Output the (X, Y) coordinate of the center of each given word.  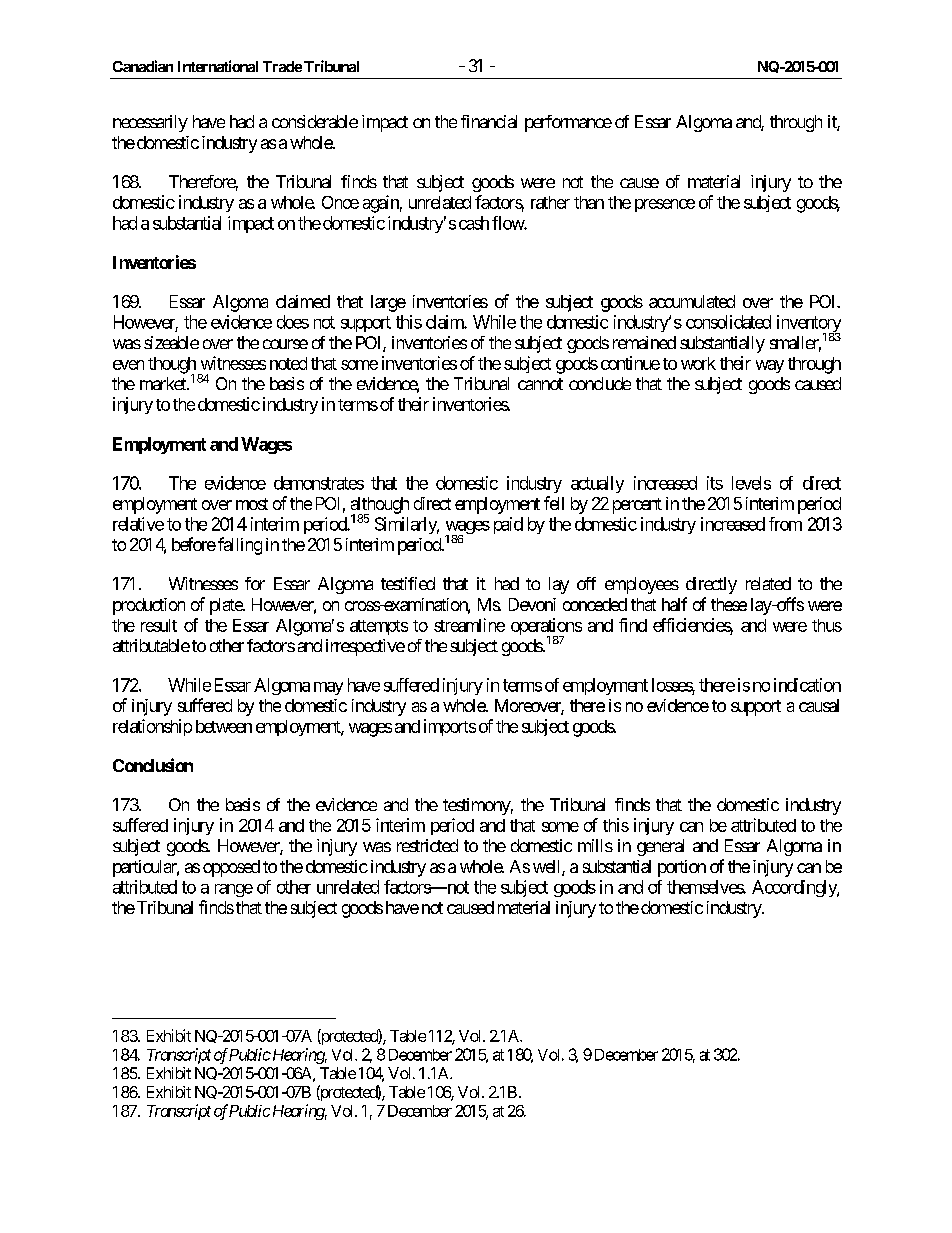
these (729, 604)
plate (227, 606)
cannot (540, 384)
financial (489, 121)
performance (568, 123)
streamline (469, 625)
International (218, 66)
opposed (231, 868)
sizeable (171, 342)
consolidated (728, 322)
